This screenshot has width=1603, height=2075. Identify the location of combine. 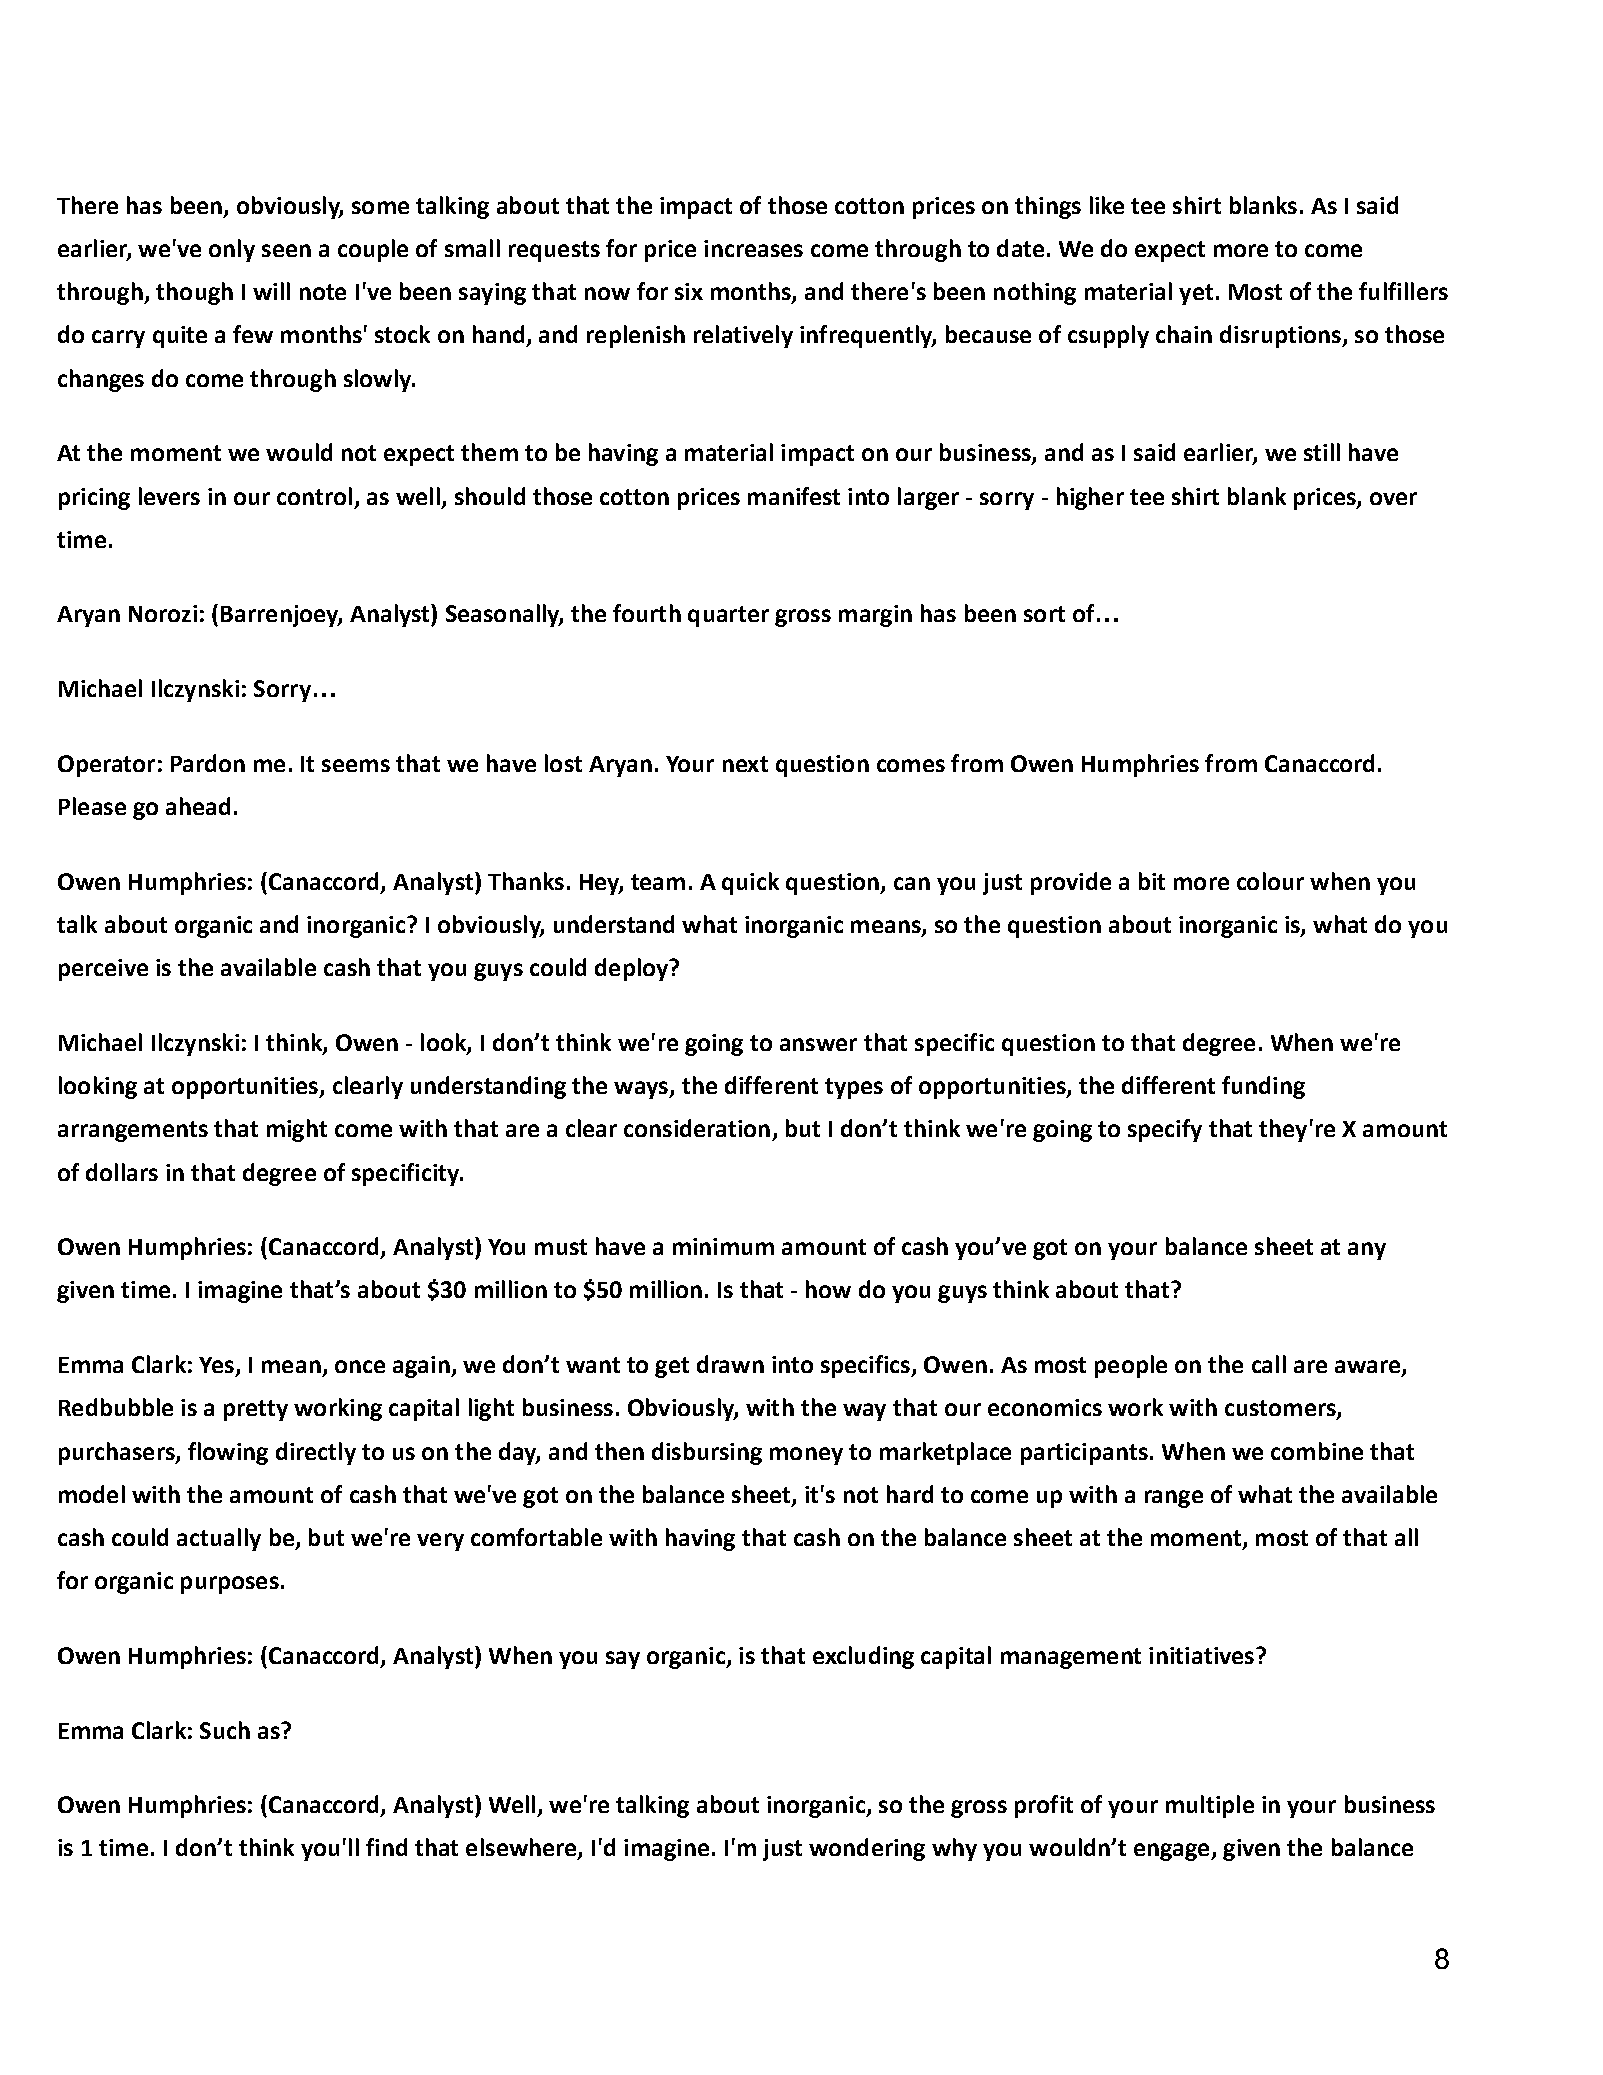
(1317, 1451).
